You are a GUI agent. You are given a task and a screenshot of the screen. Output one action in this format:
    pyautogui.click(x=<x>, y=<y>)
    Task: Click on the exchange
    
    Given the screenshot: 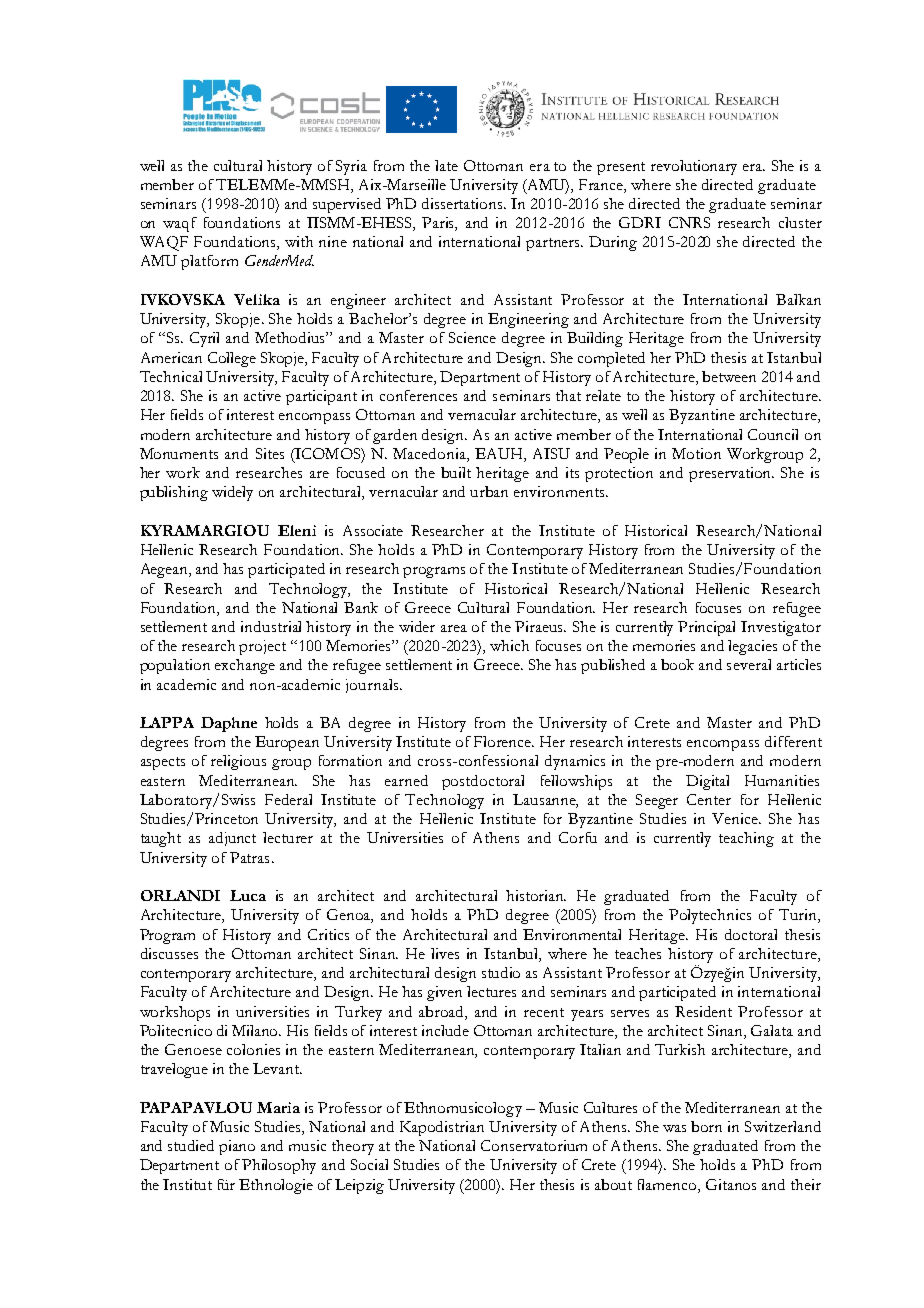 What is the action you would take?
    pyautogui.click(x=245, y=666)
